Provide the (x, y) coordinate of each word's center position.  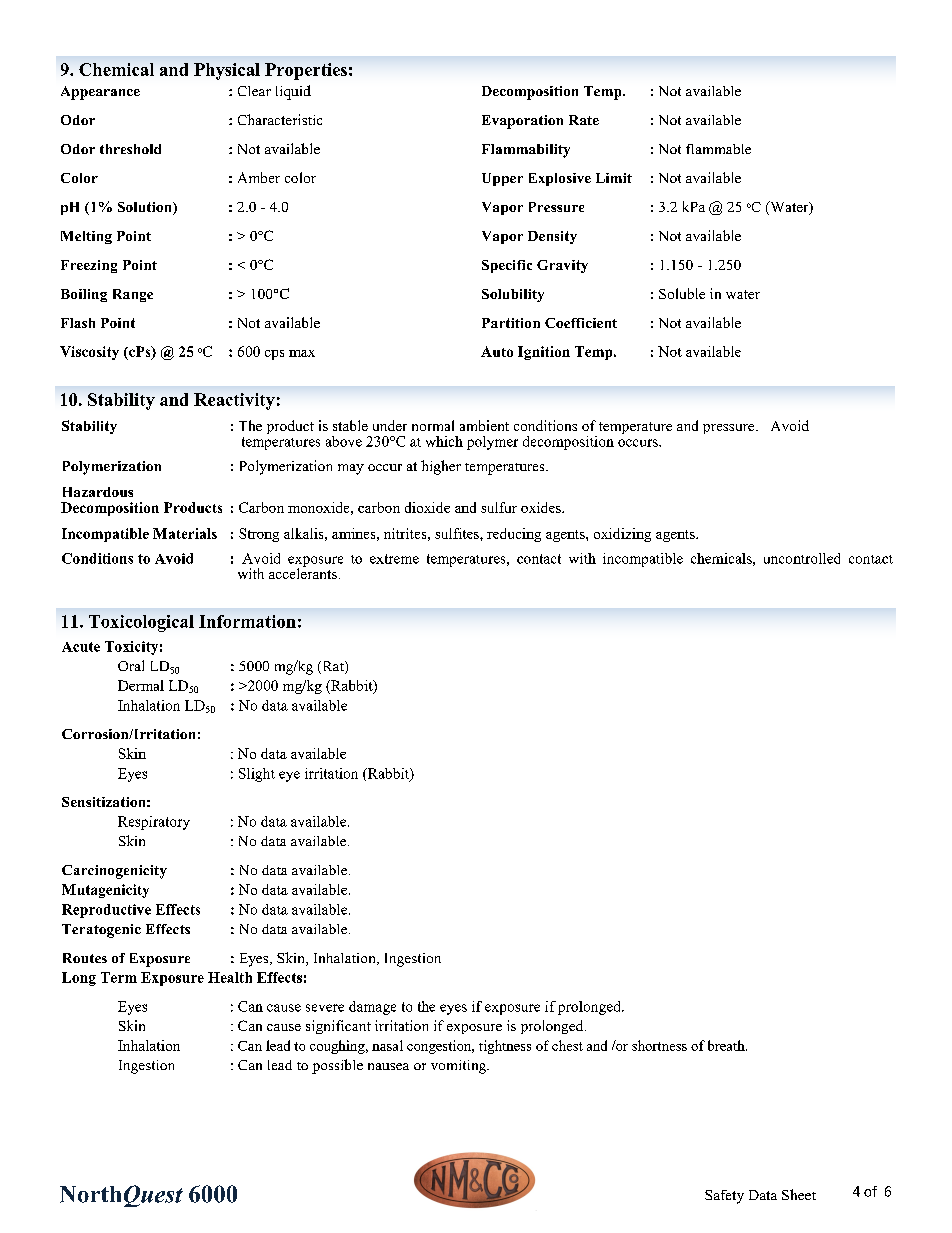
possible (337, 1066)
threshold (130, 149)
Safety (724, 1197)
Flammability (526, 151)
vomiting (460, 1067)
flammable (718, 149)
